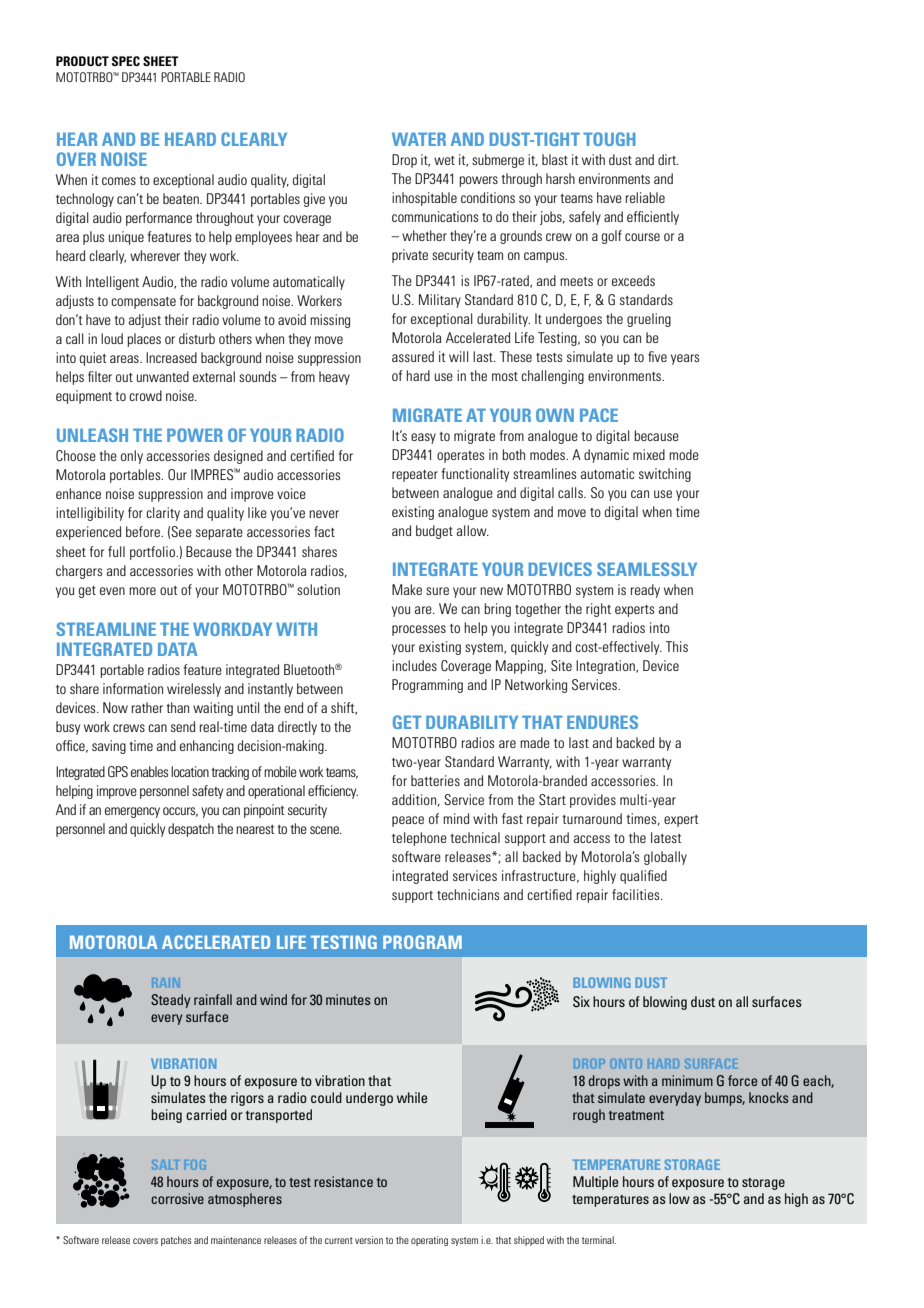 Image resolution: width=924 pixels, height=1308 pixels. I want to click on corrosive, so click(177, 1198).
